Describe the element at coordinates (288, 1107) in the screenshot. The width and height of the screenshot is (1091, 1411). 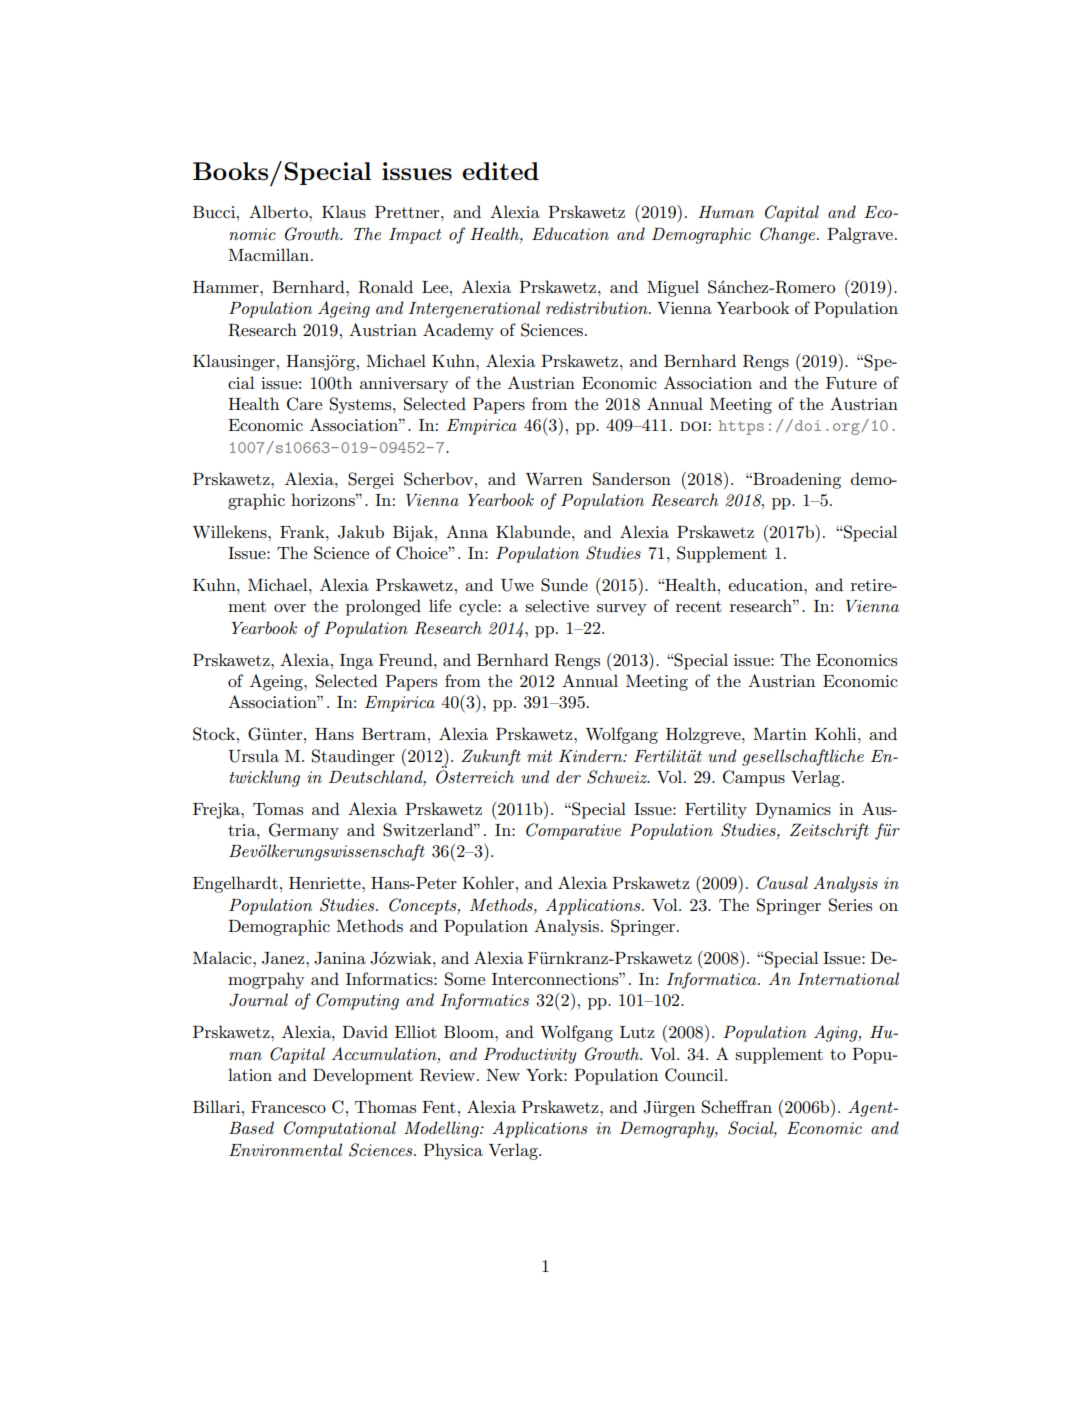
I see `Francesco` at that location.
